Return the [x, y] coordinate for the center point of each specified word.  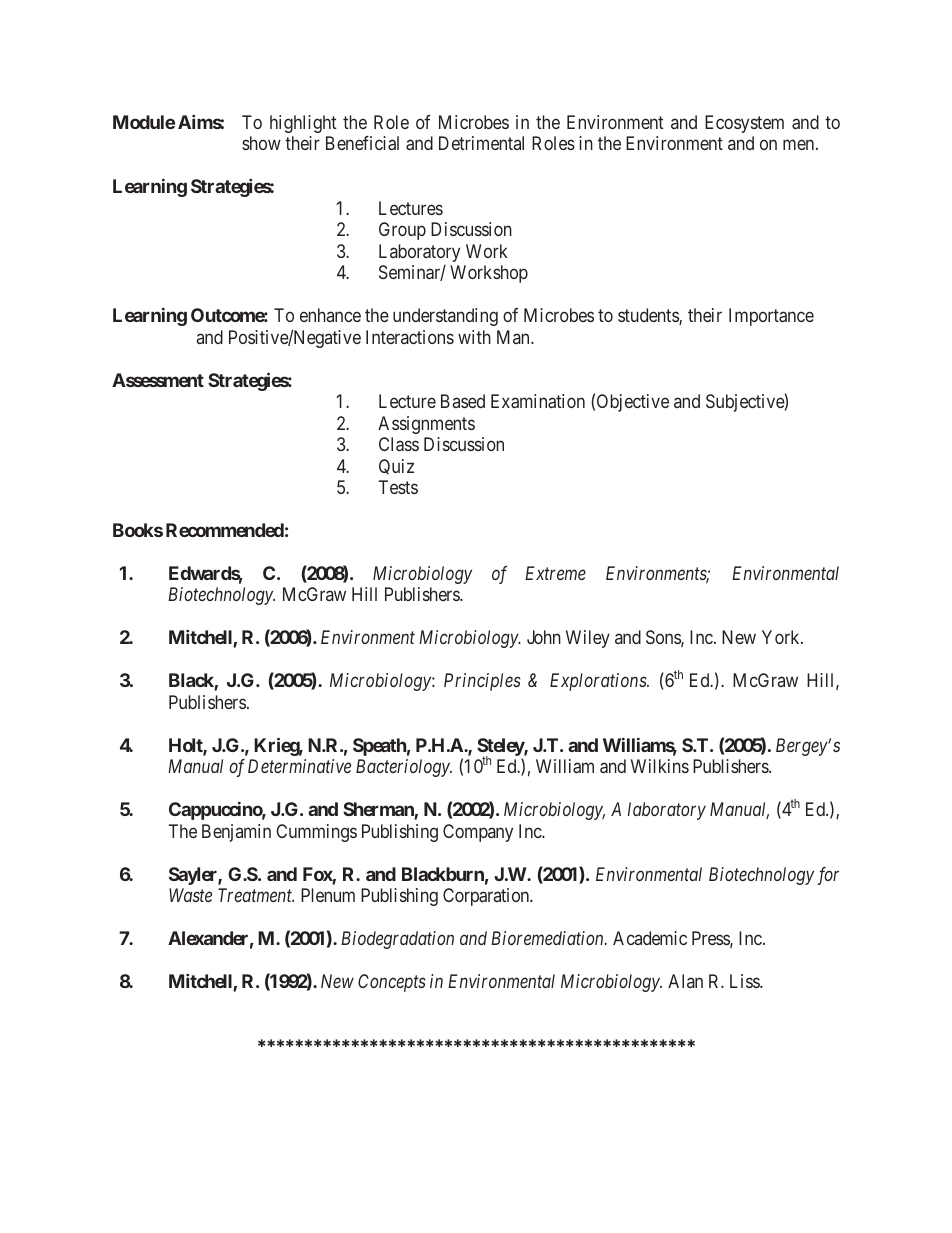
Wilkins [660, 766]
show [261, 143]
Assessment [158, 380]
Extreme [555, 573]
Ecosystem [744, 124]
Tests [398, 487]
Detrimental [481, 143]
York [782, 637]
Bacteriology [404, 768]
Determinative [299, 766]
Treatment [256, 895]
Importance [771, 317]
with [474, 337]
